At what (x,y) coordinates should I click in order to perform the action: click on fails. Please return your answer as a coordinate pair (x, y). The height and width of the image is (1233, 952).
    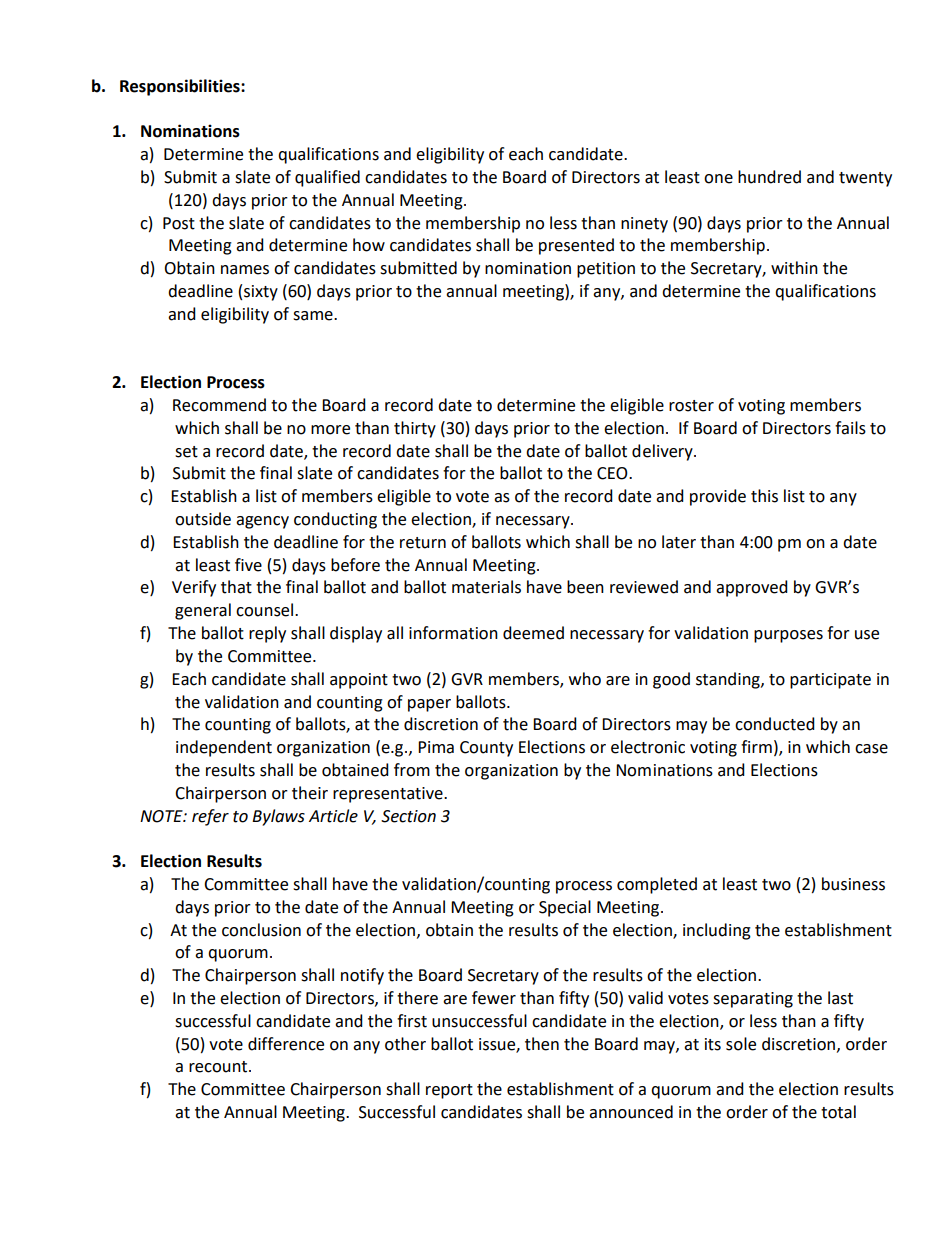
    Looking at the image, I should click on (850, 428).
